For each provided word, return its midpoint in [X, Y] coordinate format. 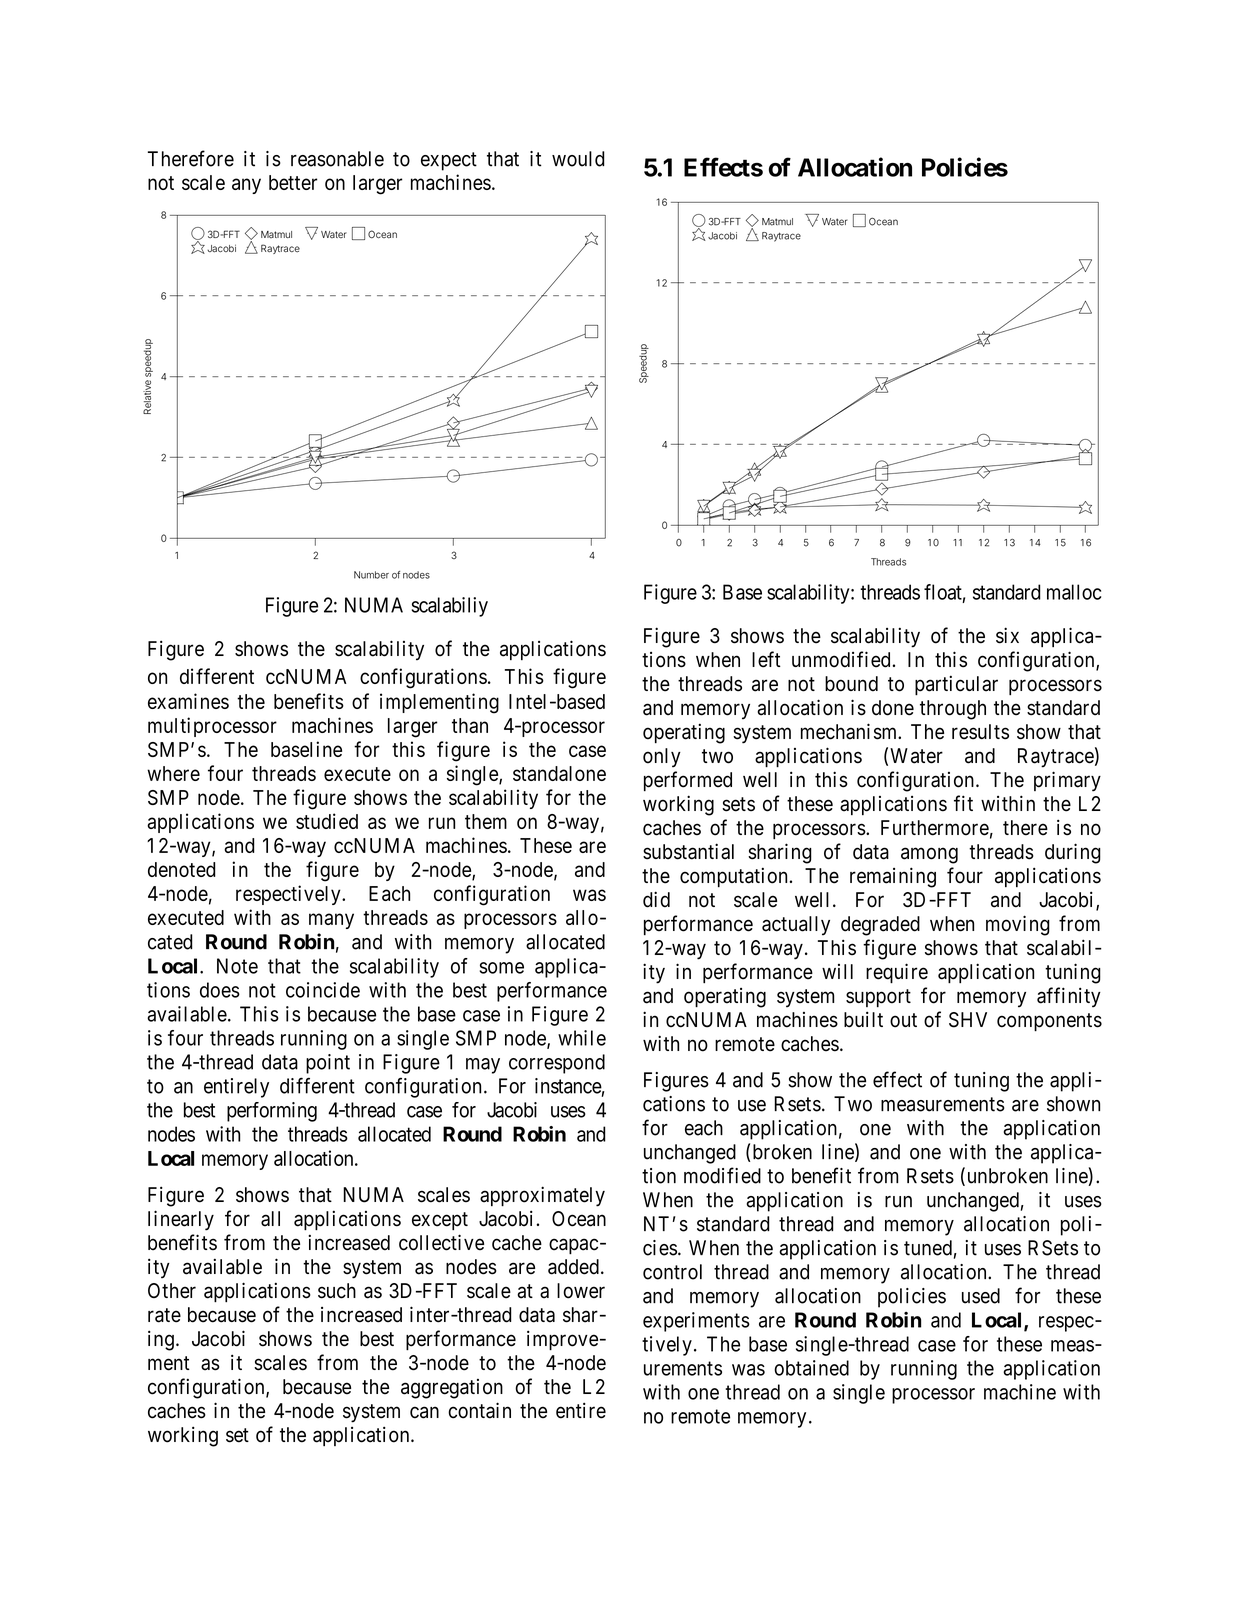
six [1007, 635]
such [337, 1291]
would [578, 159]
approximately [542, 1196]
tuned [928, 1248]
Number [371, 575]
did [656, 899]
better [293, 182]
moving [1018, 925]
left [766, 659]
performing [272, 1112]
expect [449, 161]
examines [188, 701]
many [331, 921]
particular [956, 685]
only [662, 758]
